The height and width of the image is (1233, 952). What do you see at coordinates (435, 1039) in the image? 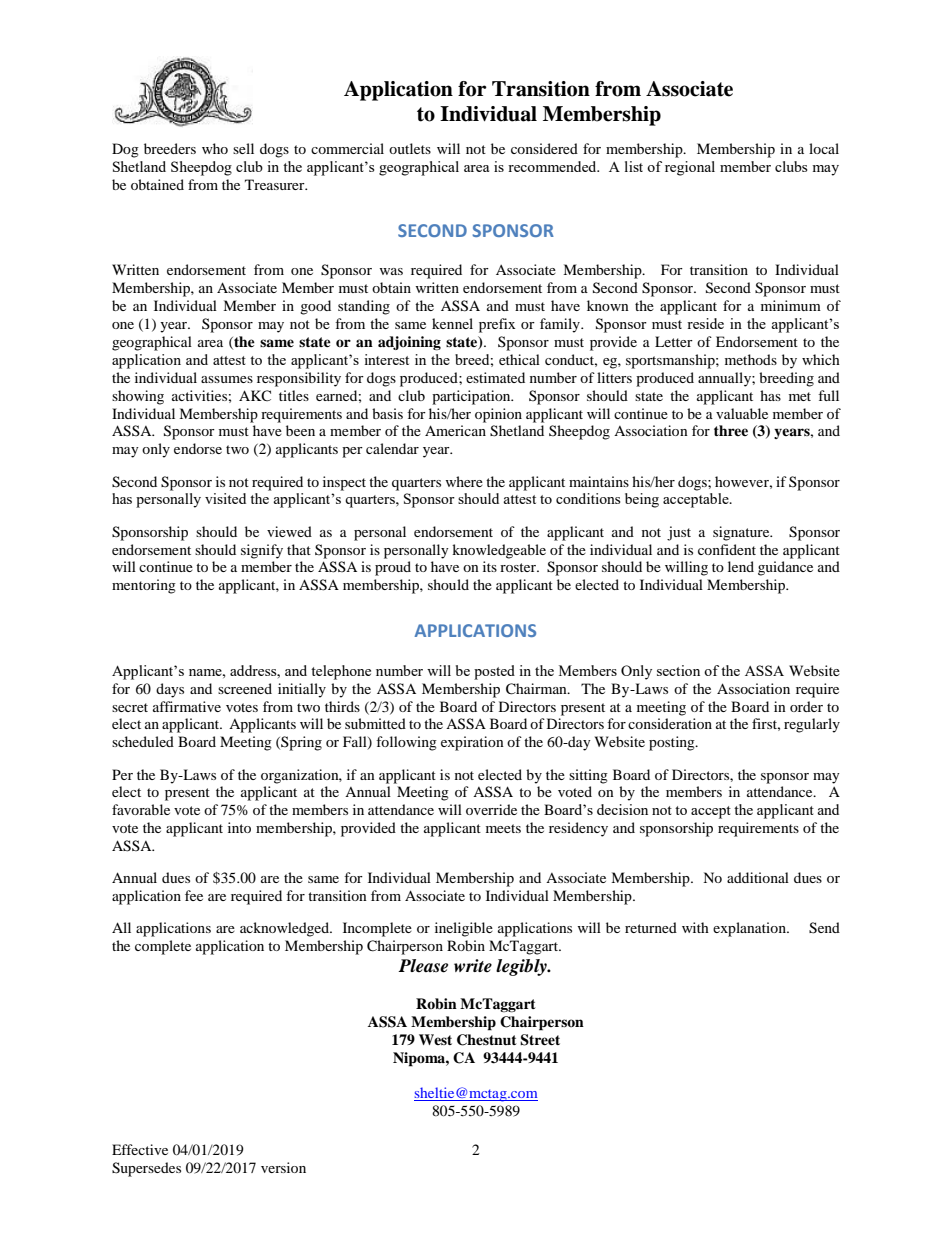
I see `West` at bounding box center [435, 1039].
